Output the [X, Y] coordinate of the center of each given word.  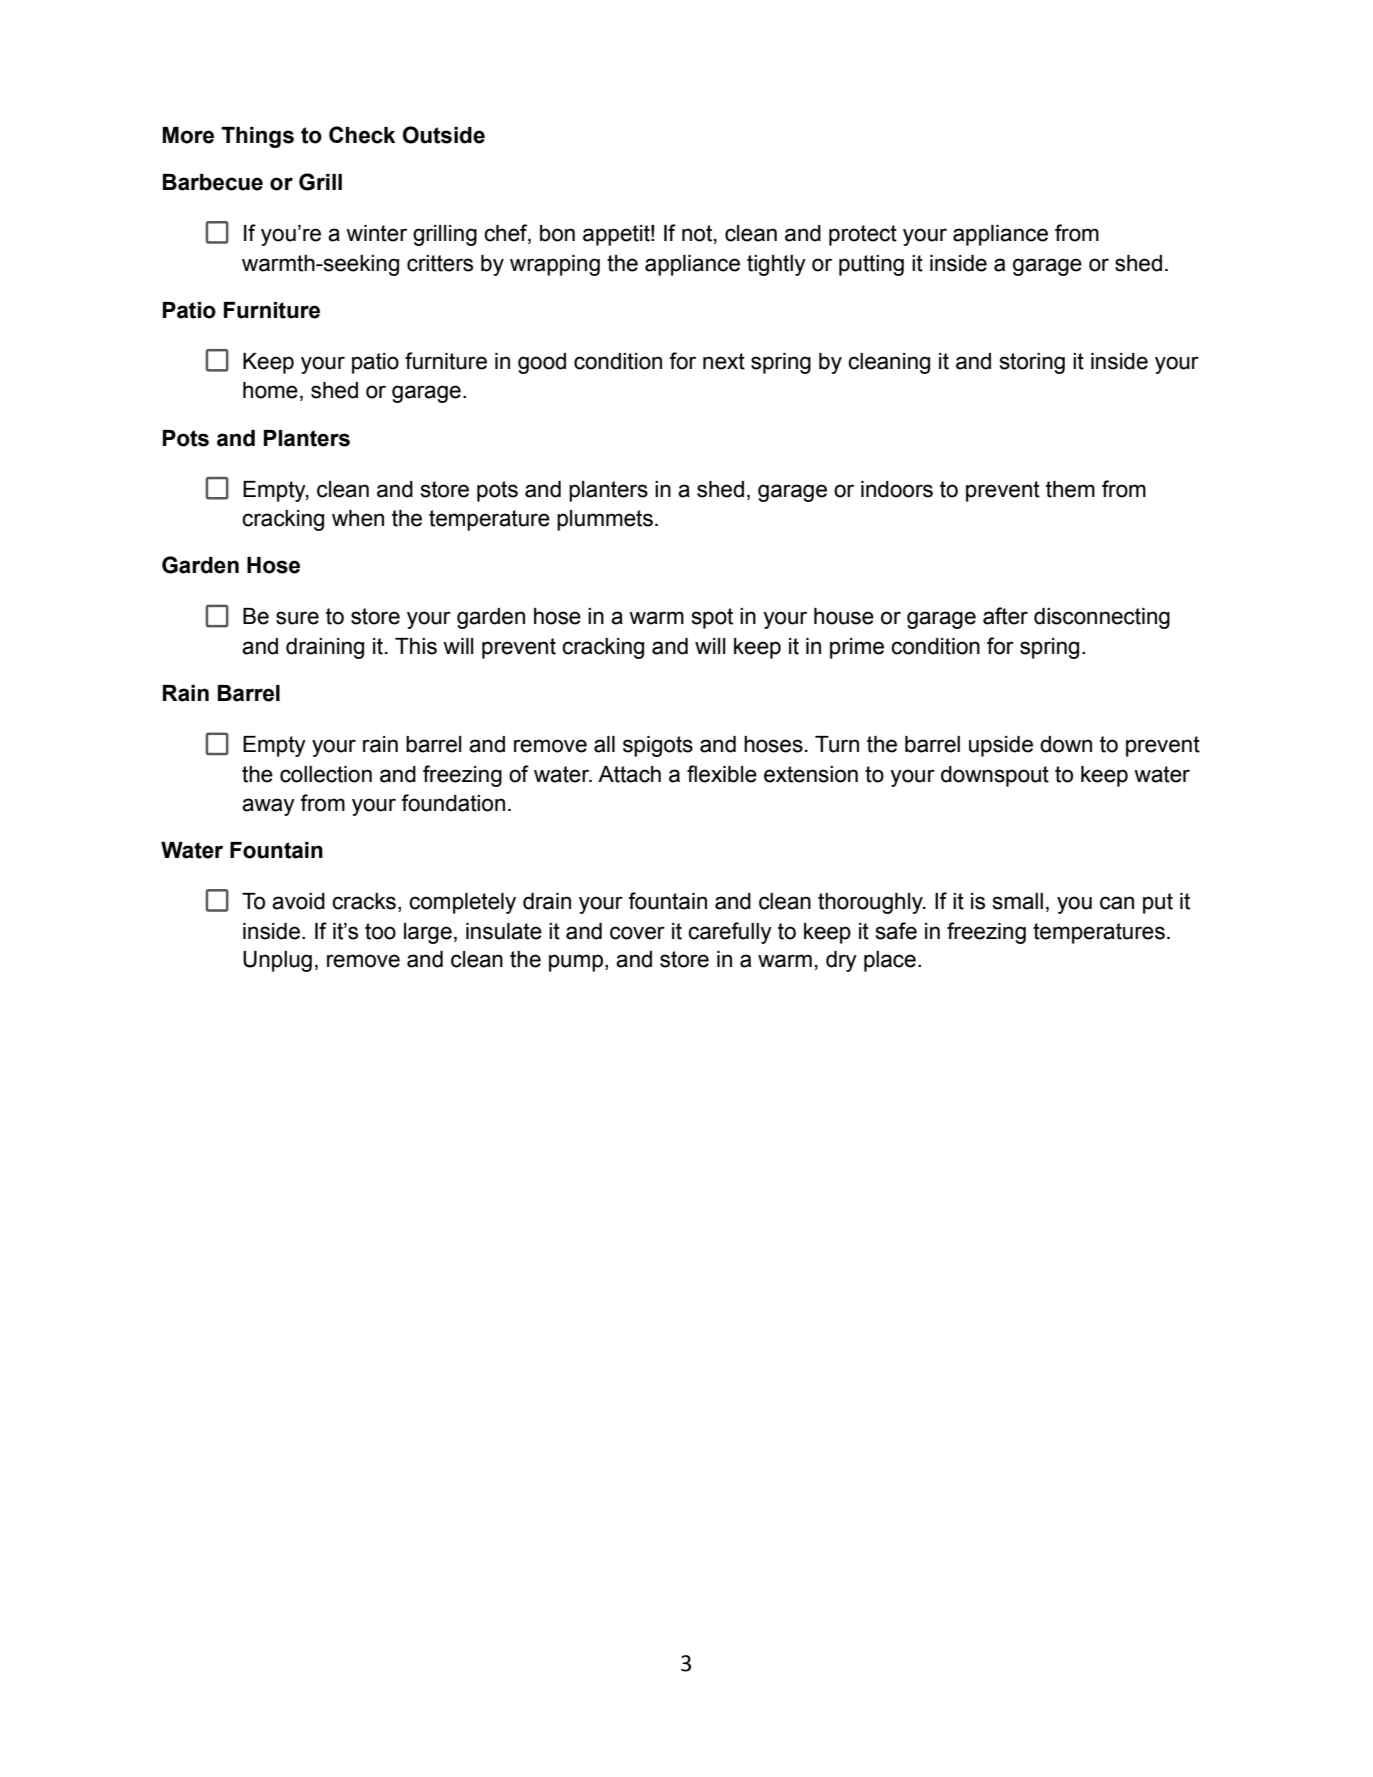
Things [257, 137]
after [1005, 616]
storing [1032, 363]
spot [712, 618]
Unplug [277, 961]
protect [863, 235]
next [724, 361]
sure [297, 618]
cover [637, 933]
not [698, 234]
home [270, 390]
